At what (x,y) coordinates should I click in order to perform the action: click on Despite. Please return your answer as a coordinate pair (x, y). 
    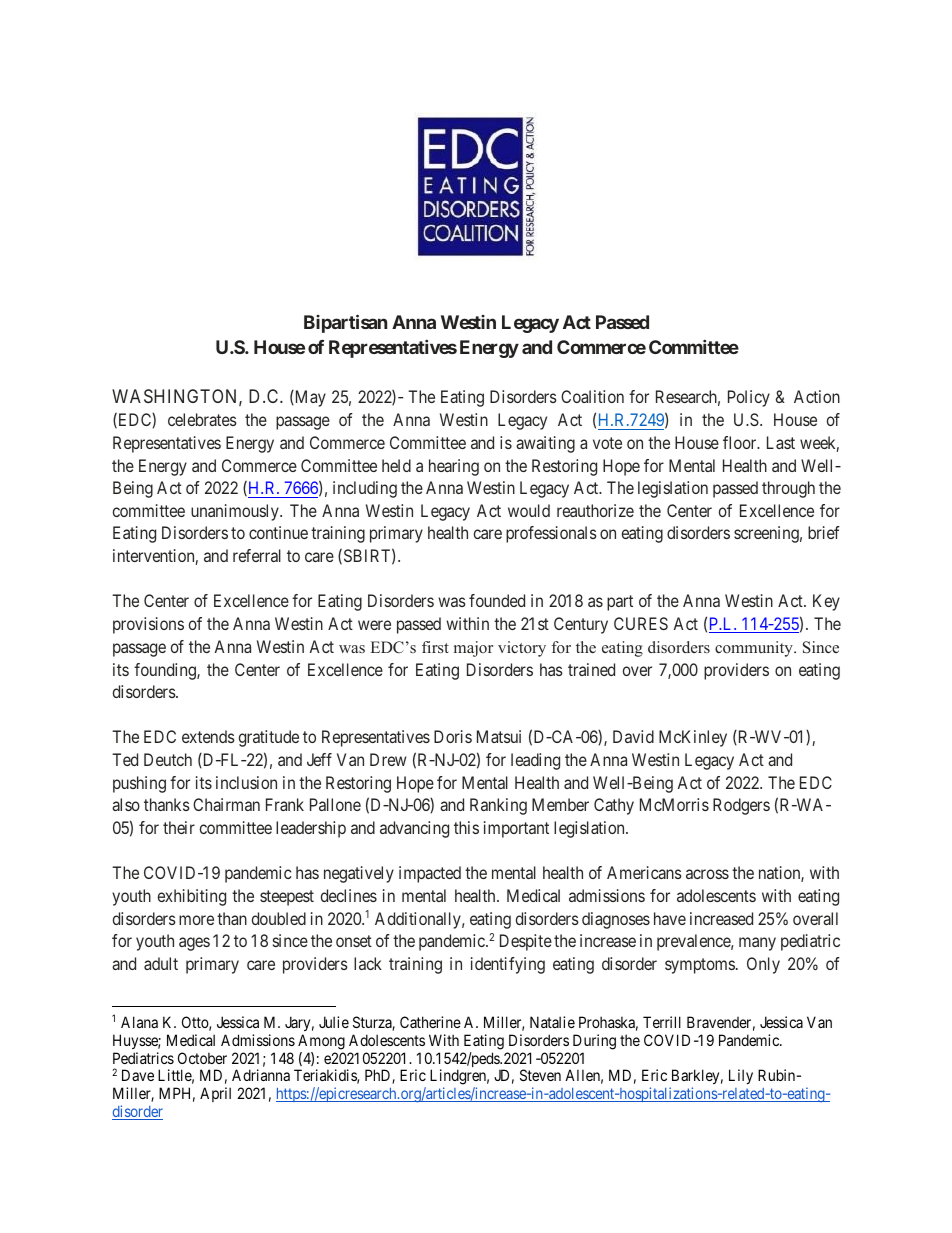
    Looking at the image, I should click on (526, 942).
